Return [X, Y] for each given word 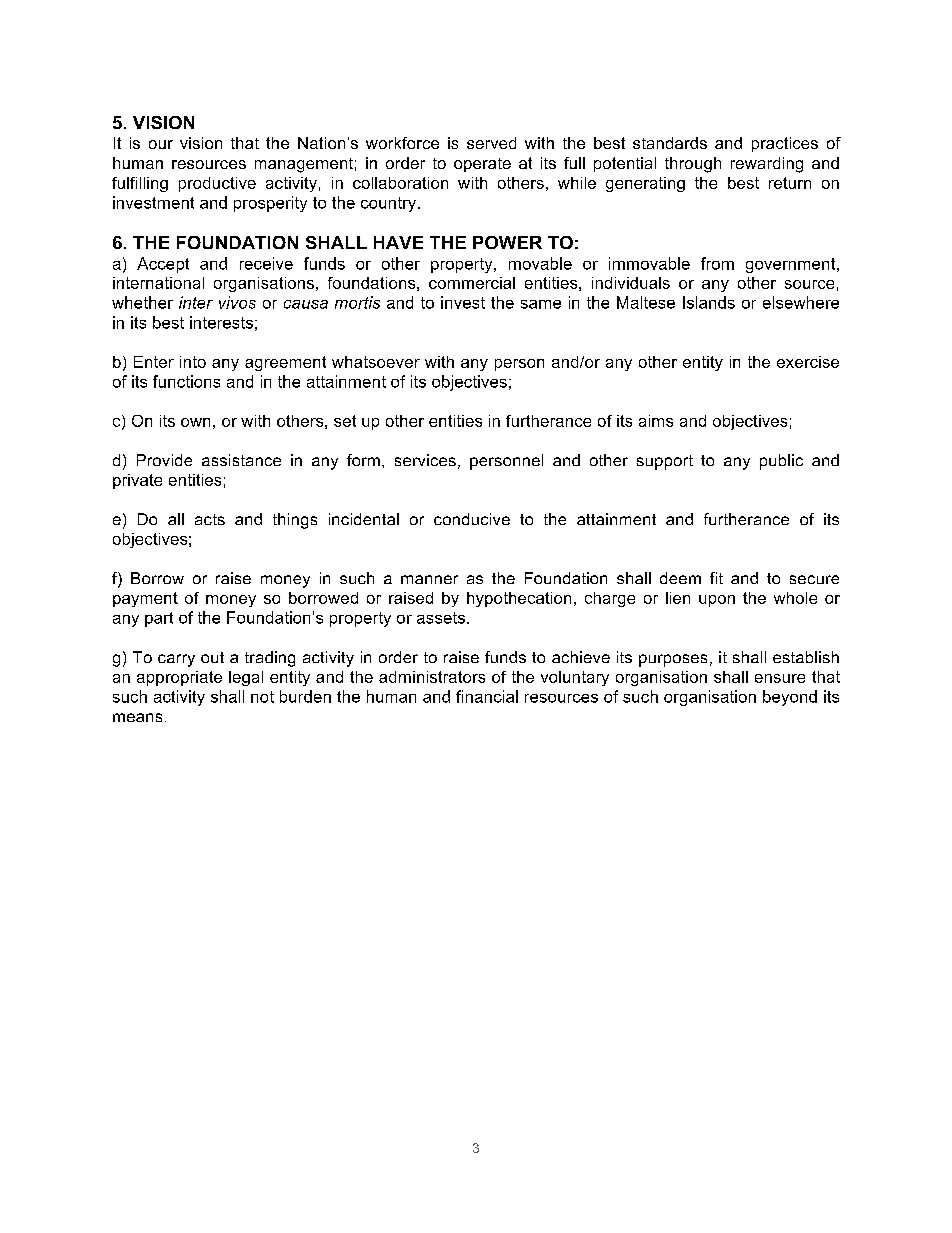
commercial [472, 283]
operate [482, 165]
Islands [709, 302]
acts [210, 519]
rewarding [767, 165]
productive [217, 184]
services [425, 460]
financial [487, 696]
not [262, 697]
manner [429, 579]
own [195, 422]
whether [142, 302]
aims [656, 421]
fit [716, 578]
